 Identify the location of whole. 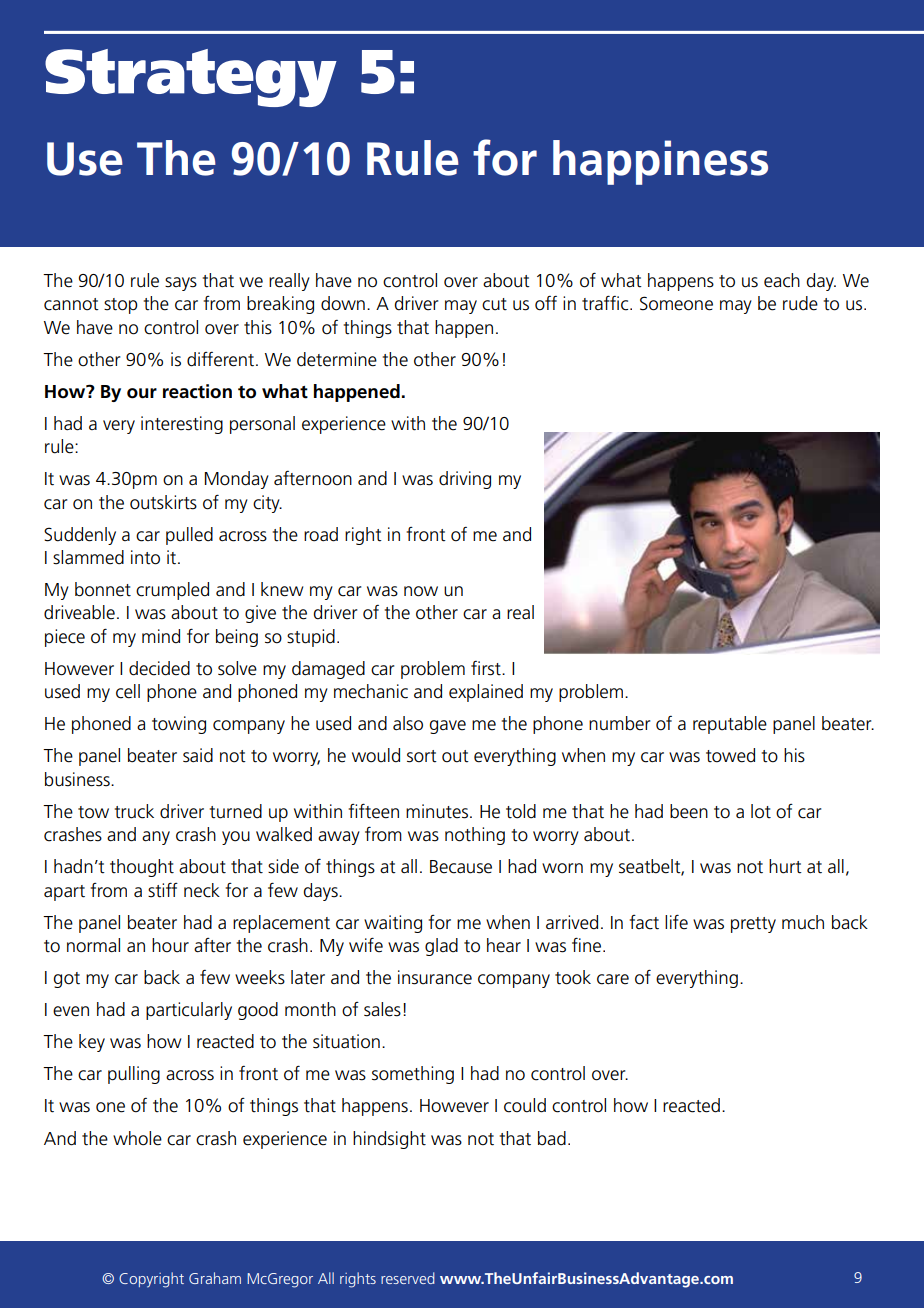
(137, 1138).
